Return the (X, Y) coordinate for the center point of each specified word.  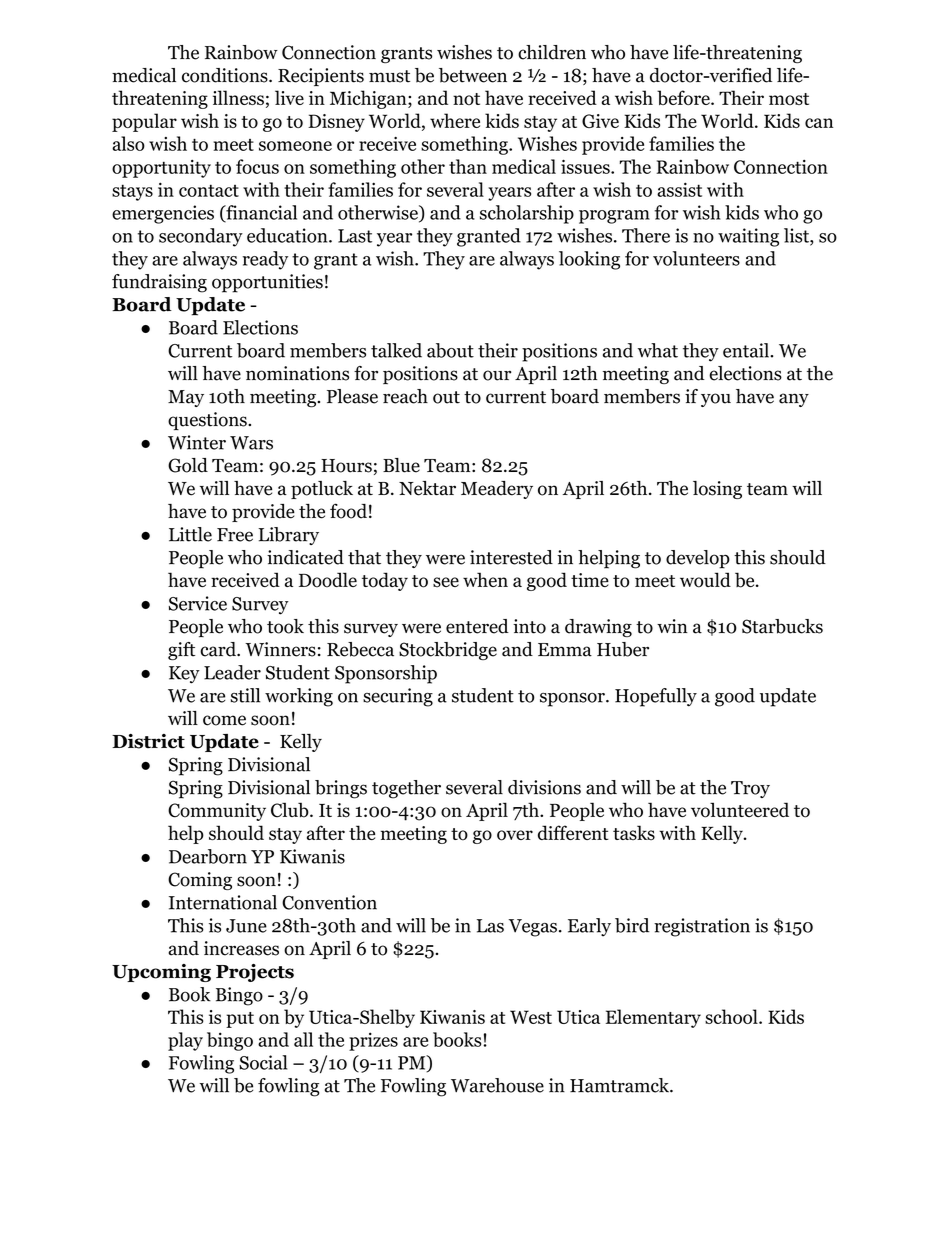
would (705, 580)
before (684, 97)
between (473, 75)
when (485, 579)
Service (198, 603)
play (185, 1041)
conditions (226, 75)
